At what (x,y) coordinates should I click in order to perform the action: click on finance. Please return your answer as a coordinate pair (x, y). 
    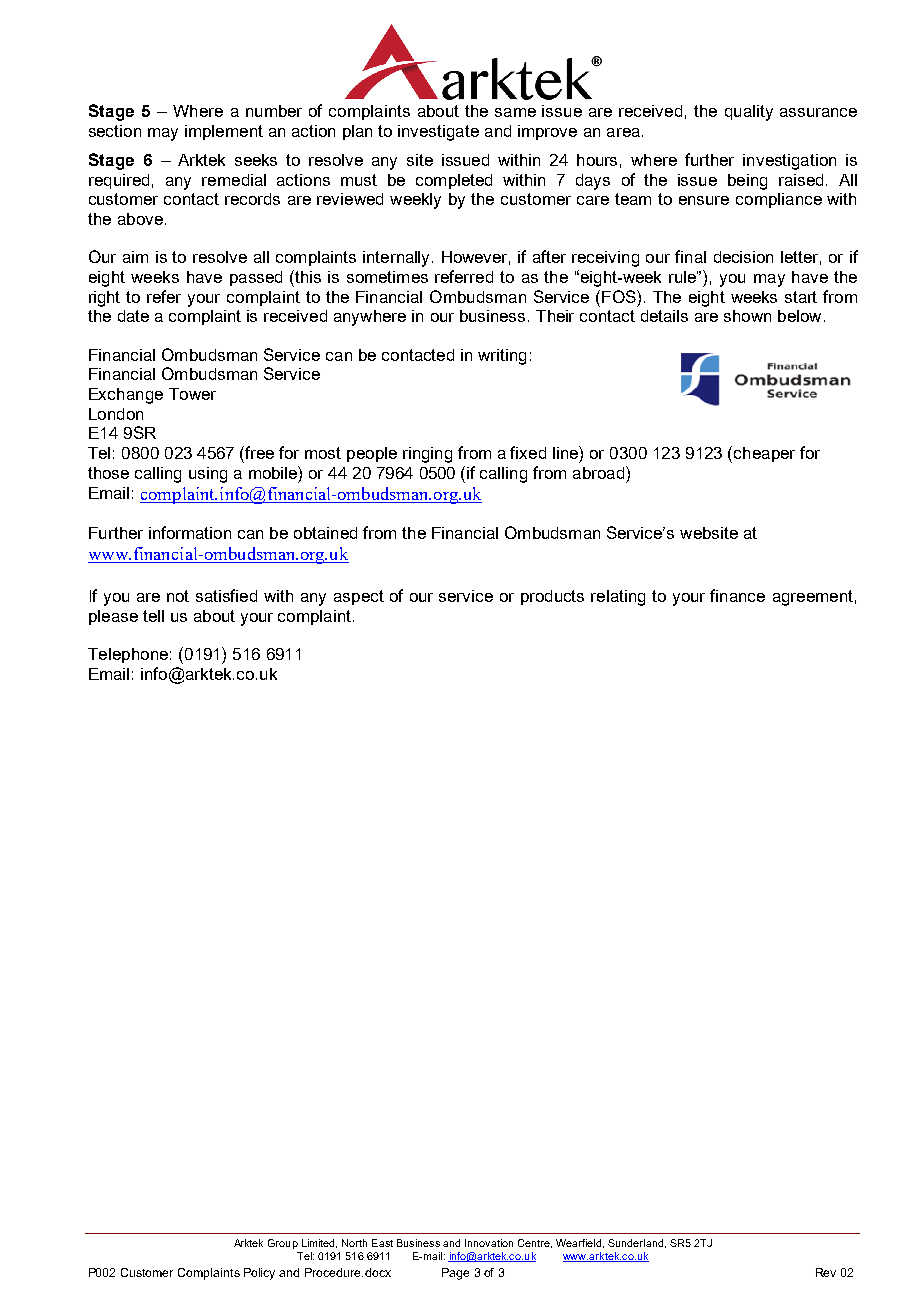
    Looking at the image, I should click on (737, 595).
